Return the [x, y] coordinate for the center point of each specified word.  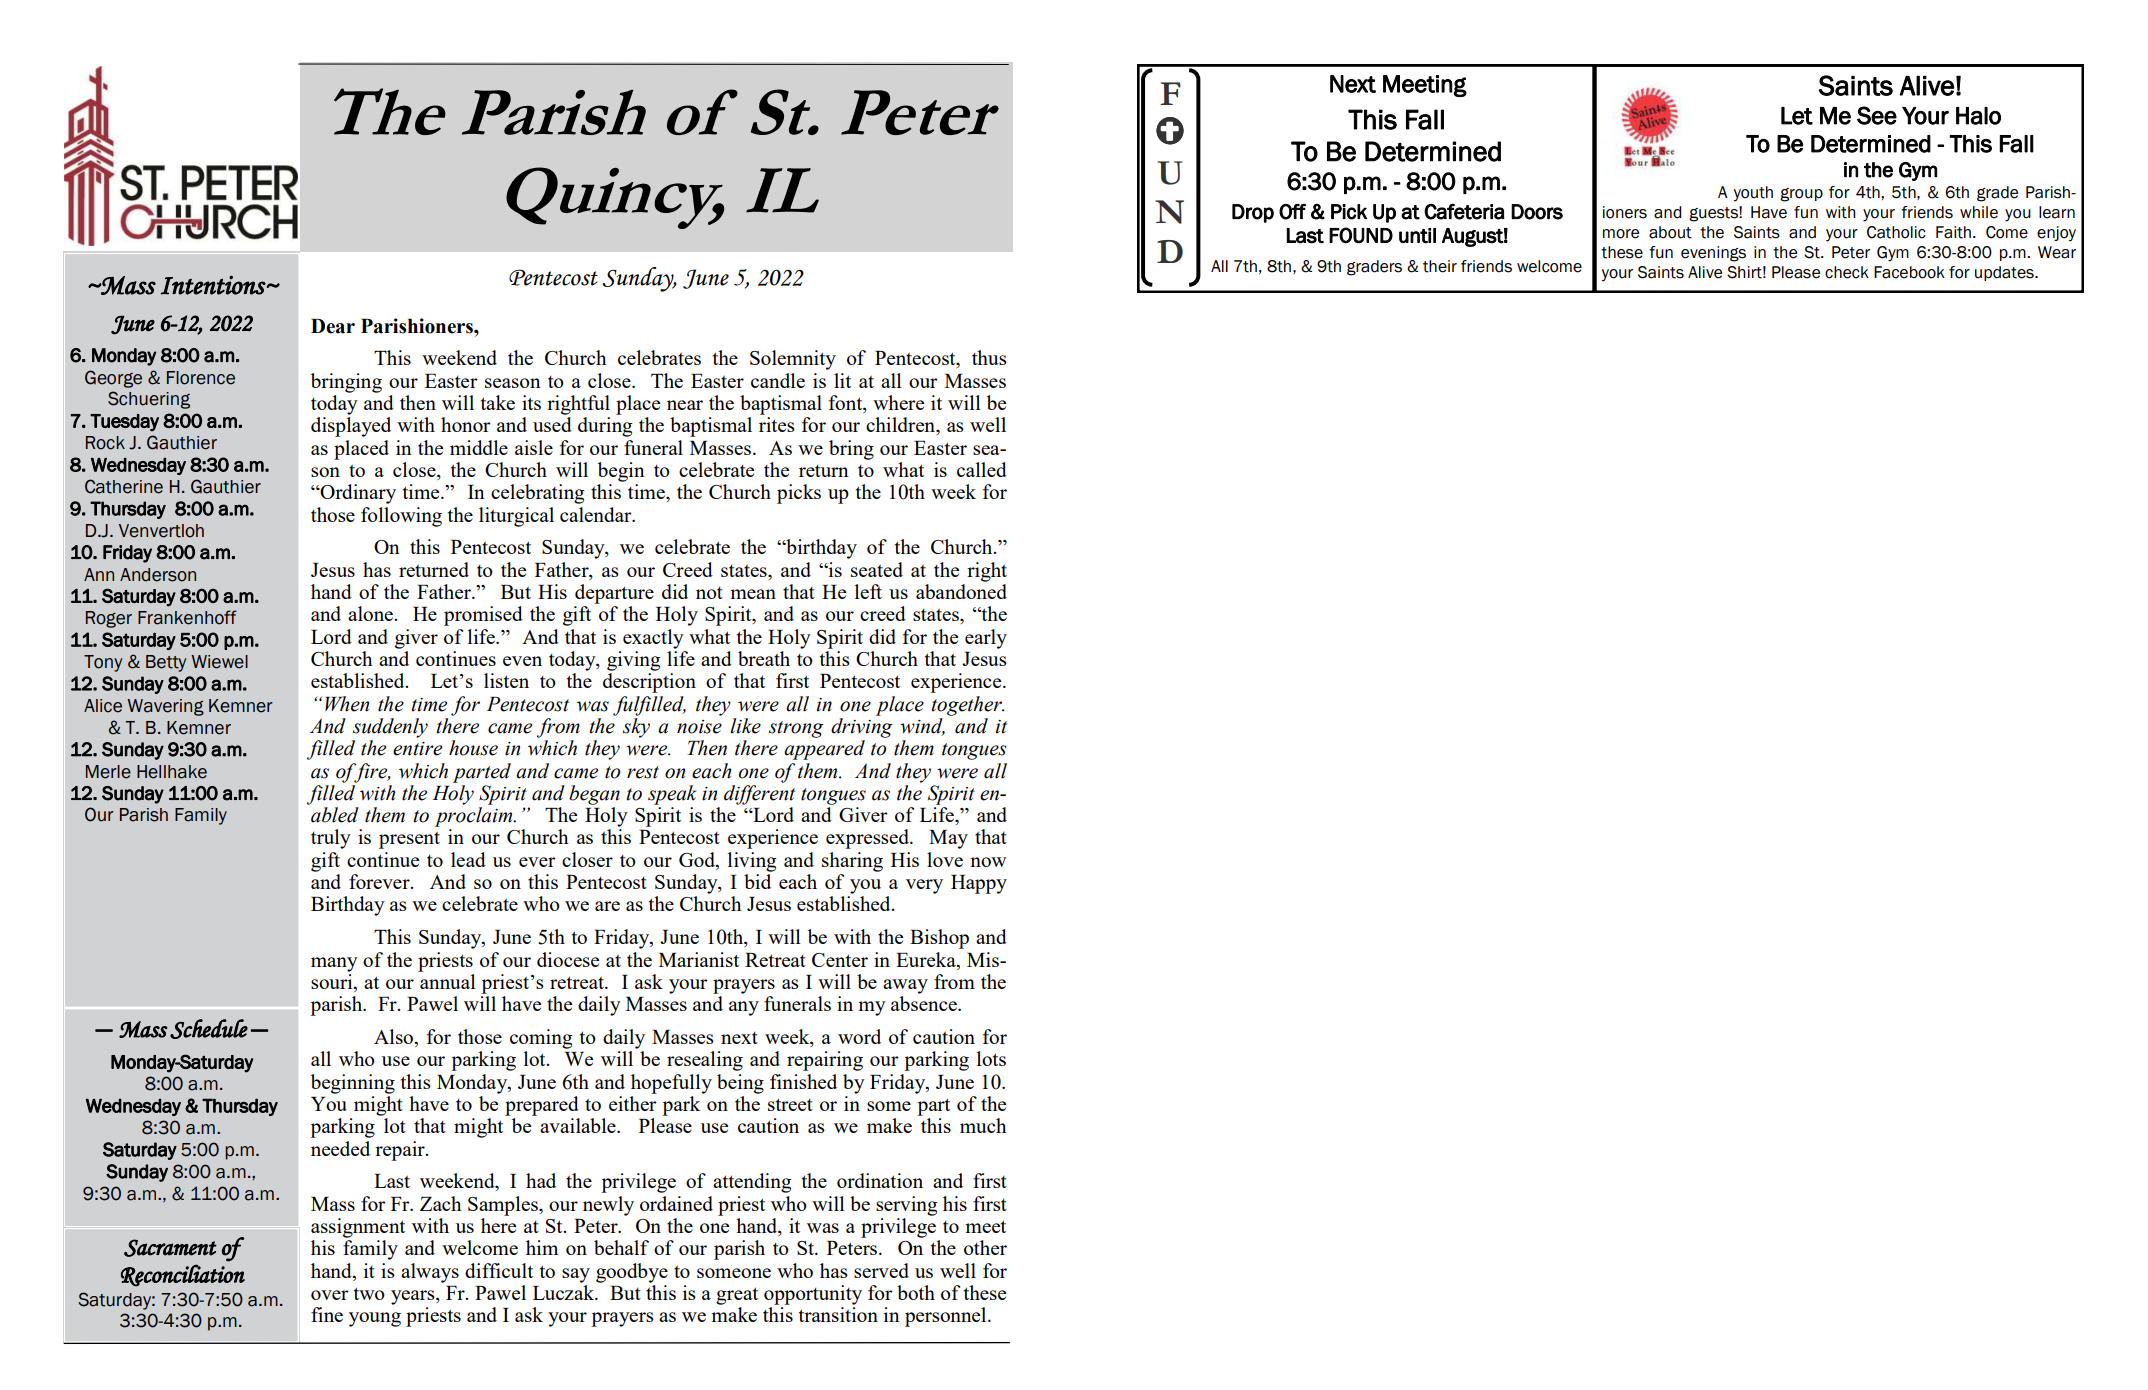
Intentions [214, 285]
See [1877, 115]
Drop [1253, 213]
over [330, 1295]
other [985, 1247]
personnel [947, 1317]
